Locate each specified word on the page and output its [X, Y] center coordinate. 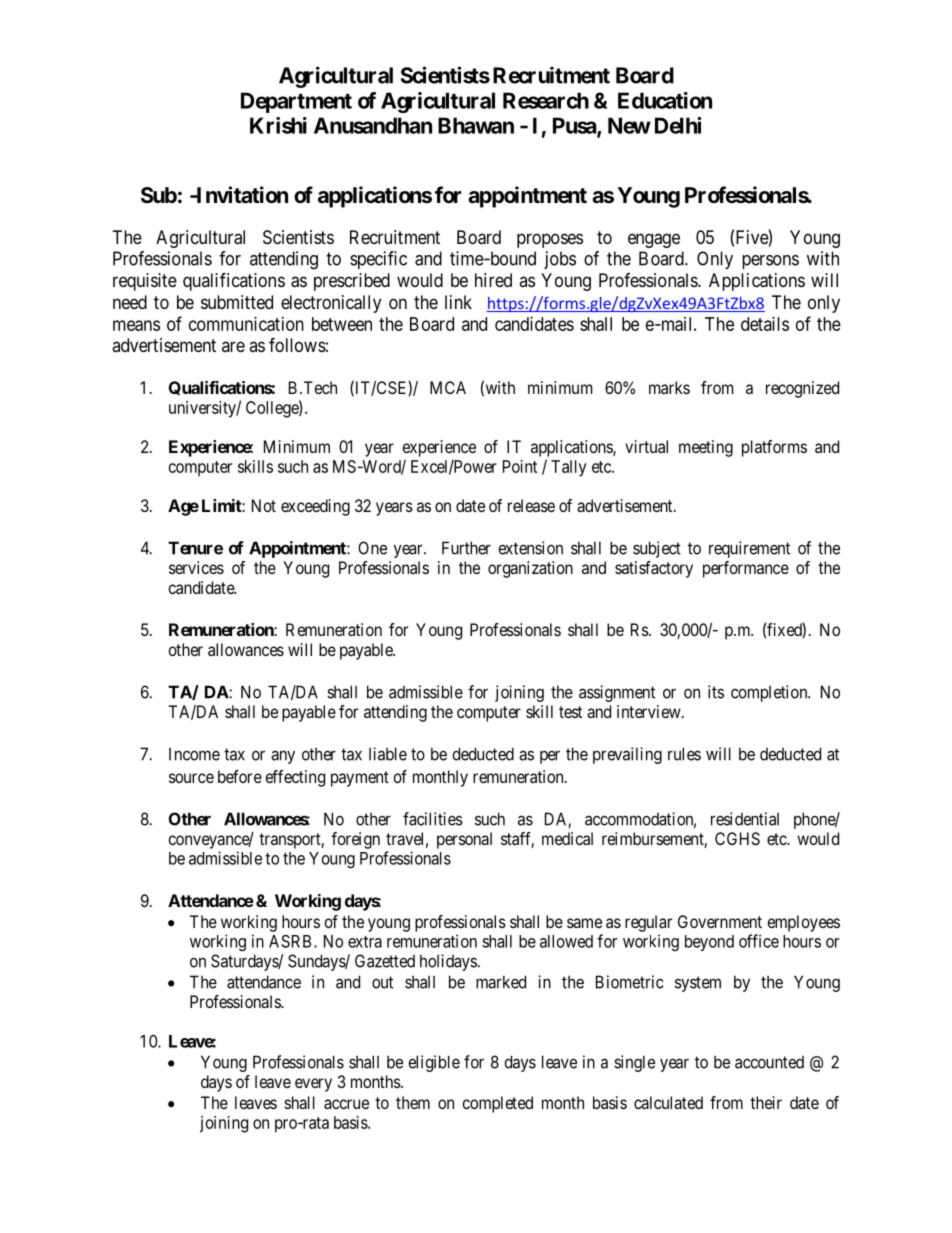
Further [466, 548]
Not [264, 505]
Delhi [678, 125]
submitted [237, 302]
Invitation [241, 195]
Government [720, 921]
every [313, 1085]
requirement [749, 549]
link [458, 302]
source [191, 778]
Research [546, 100]
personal [464, 840]
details [765, 324]
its [716, 692]
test [570, 712]
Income [194, 754]
